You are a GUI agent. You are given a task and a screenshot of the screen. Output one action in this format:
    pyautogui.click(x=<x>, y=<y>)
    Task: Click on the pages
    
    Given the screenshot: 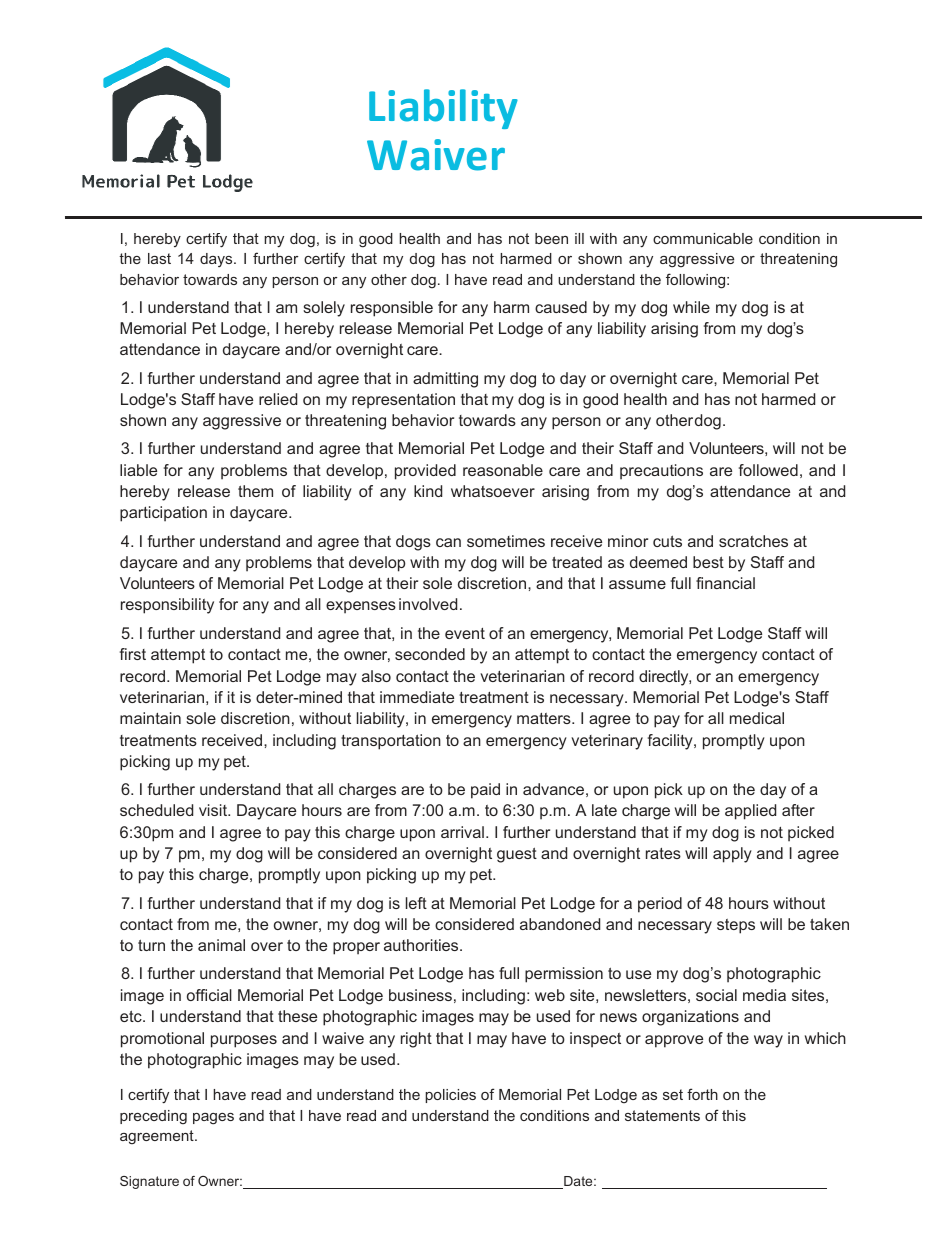 What is the action you would take?
    pyautogui.click(x=213, y=1119)
